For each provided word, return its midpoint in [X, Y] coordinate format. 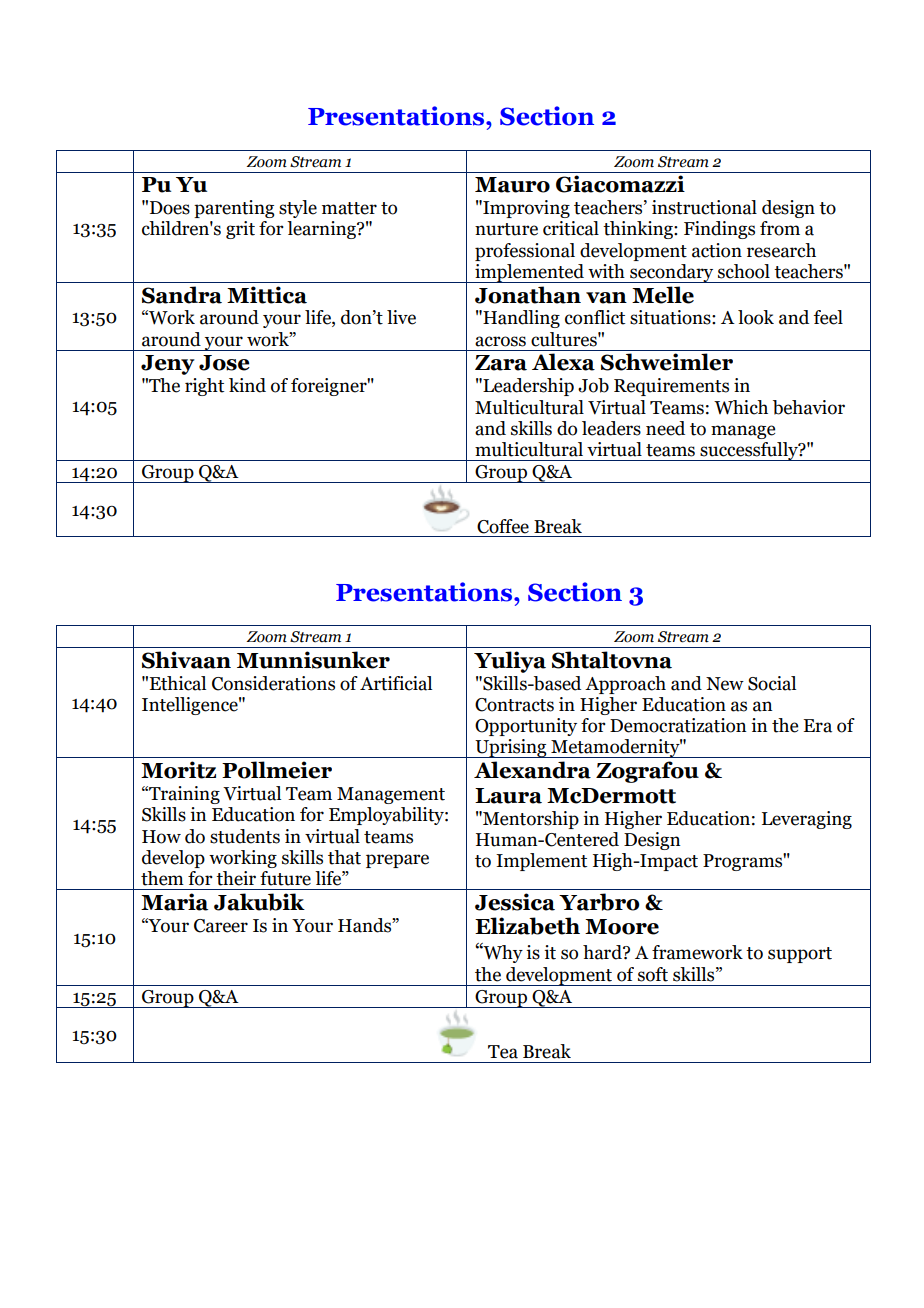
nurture [506, 229]
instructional [704, 207]
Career [221, 926]
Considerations [273, 683]
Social [772, 683]
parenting [234, 209]
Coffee [503, 526]
